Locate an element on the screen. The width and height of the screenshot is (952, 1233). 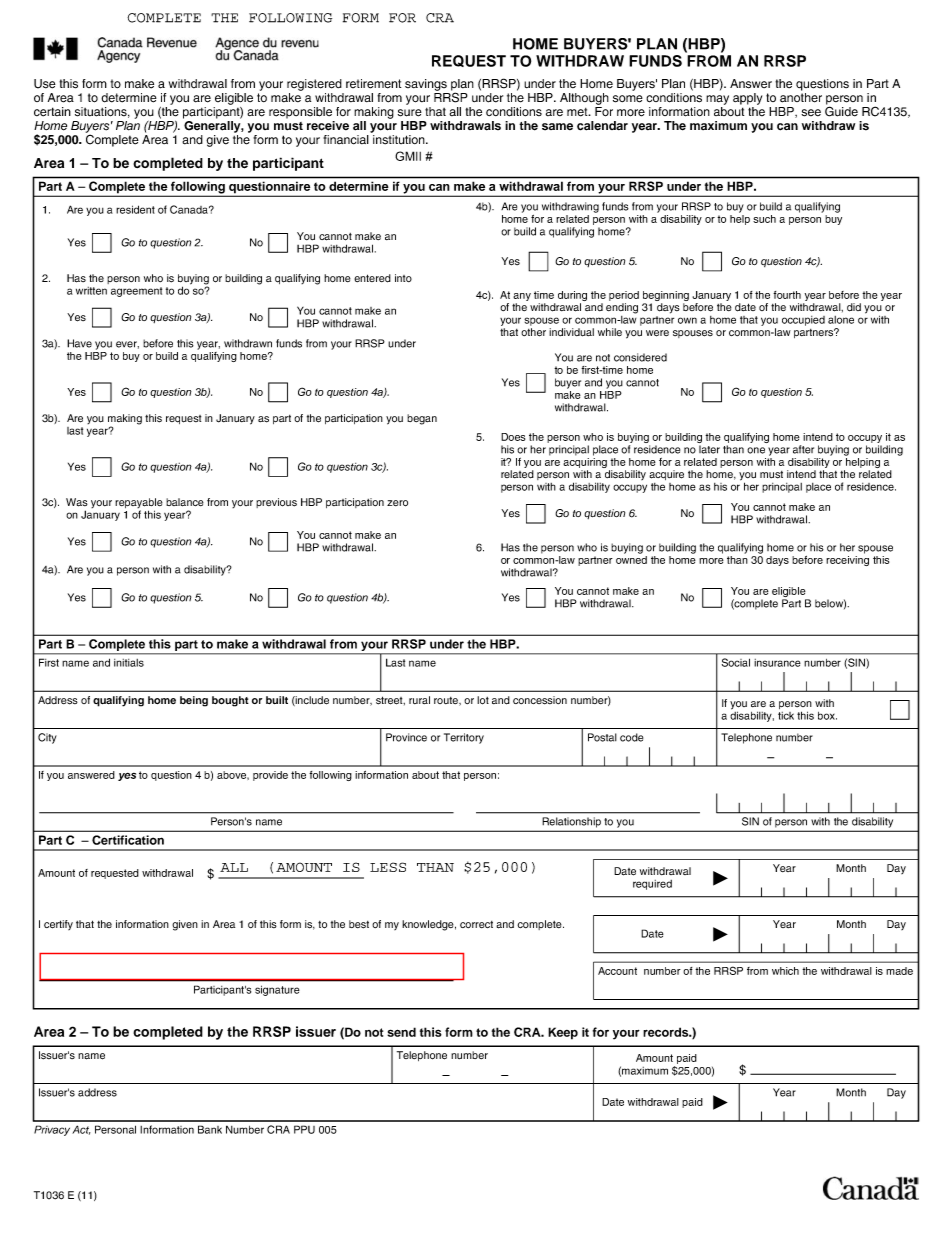
initials is located at coordinates (129, 663).
